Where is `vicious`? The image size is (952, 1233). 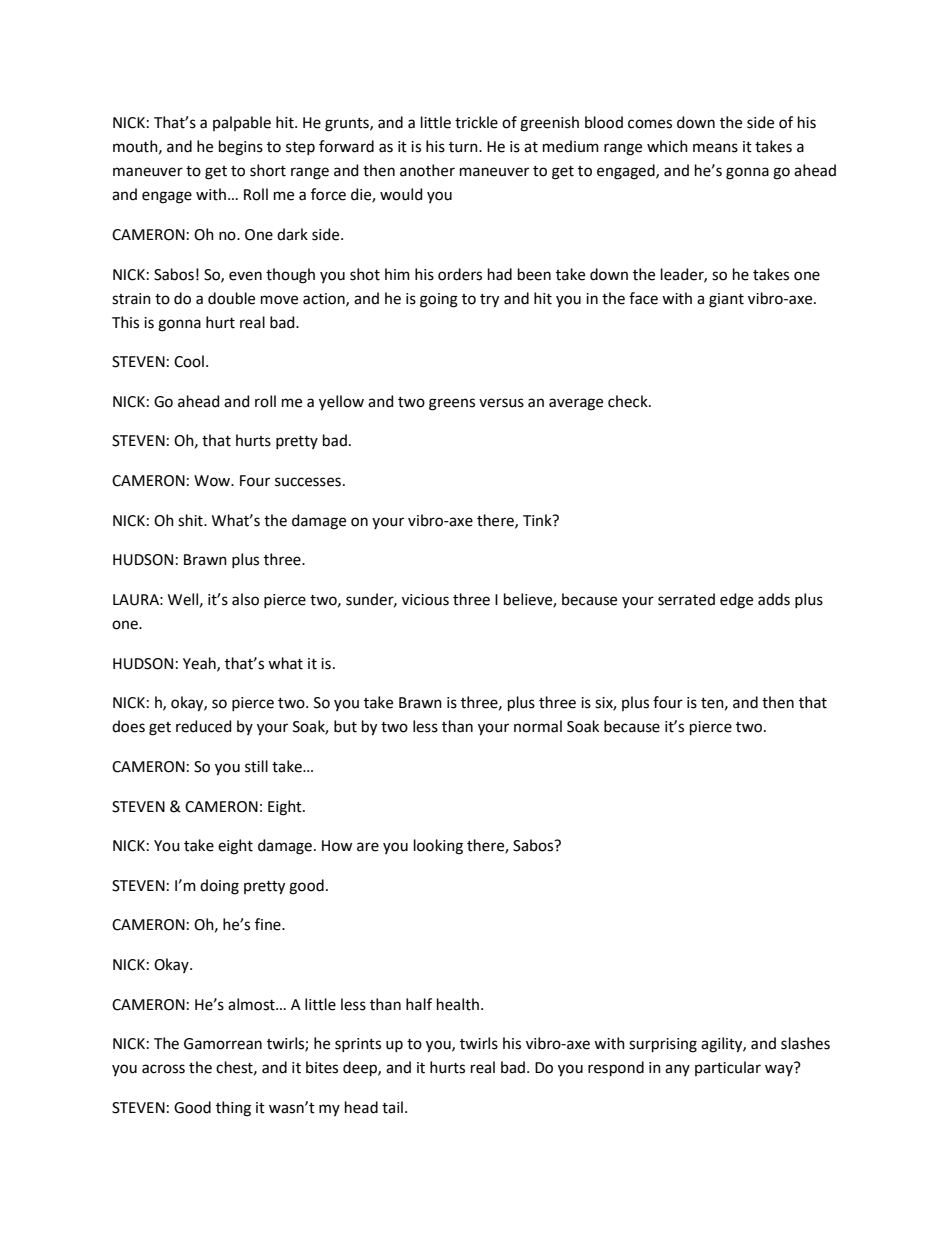 vicious is located at coordinates (425, 600).
